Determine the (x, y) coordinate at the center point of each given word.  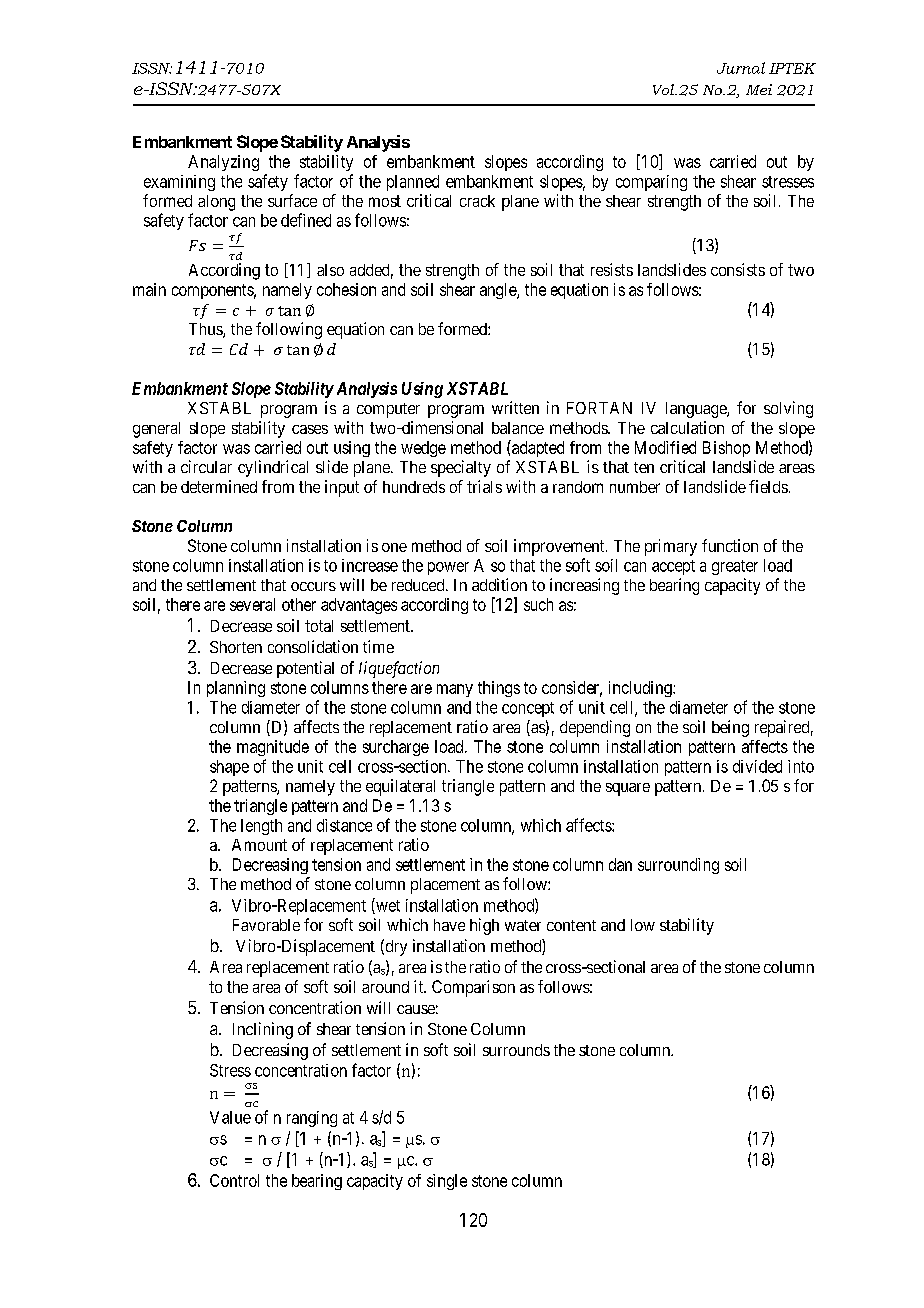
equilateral (400, 787)
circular (206, 466)
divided (757, 766)
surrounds (516, 1050)
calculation (687, 427)
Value (230, 1117)
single (447, 1182)
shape (229, 768)
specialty (461, 468)
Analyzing (223, 163)
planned (413, 183)
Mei (759, 89)
